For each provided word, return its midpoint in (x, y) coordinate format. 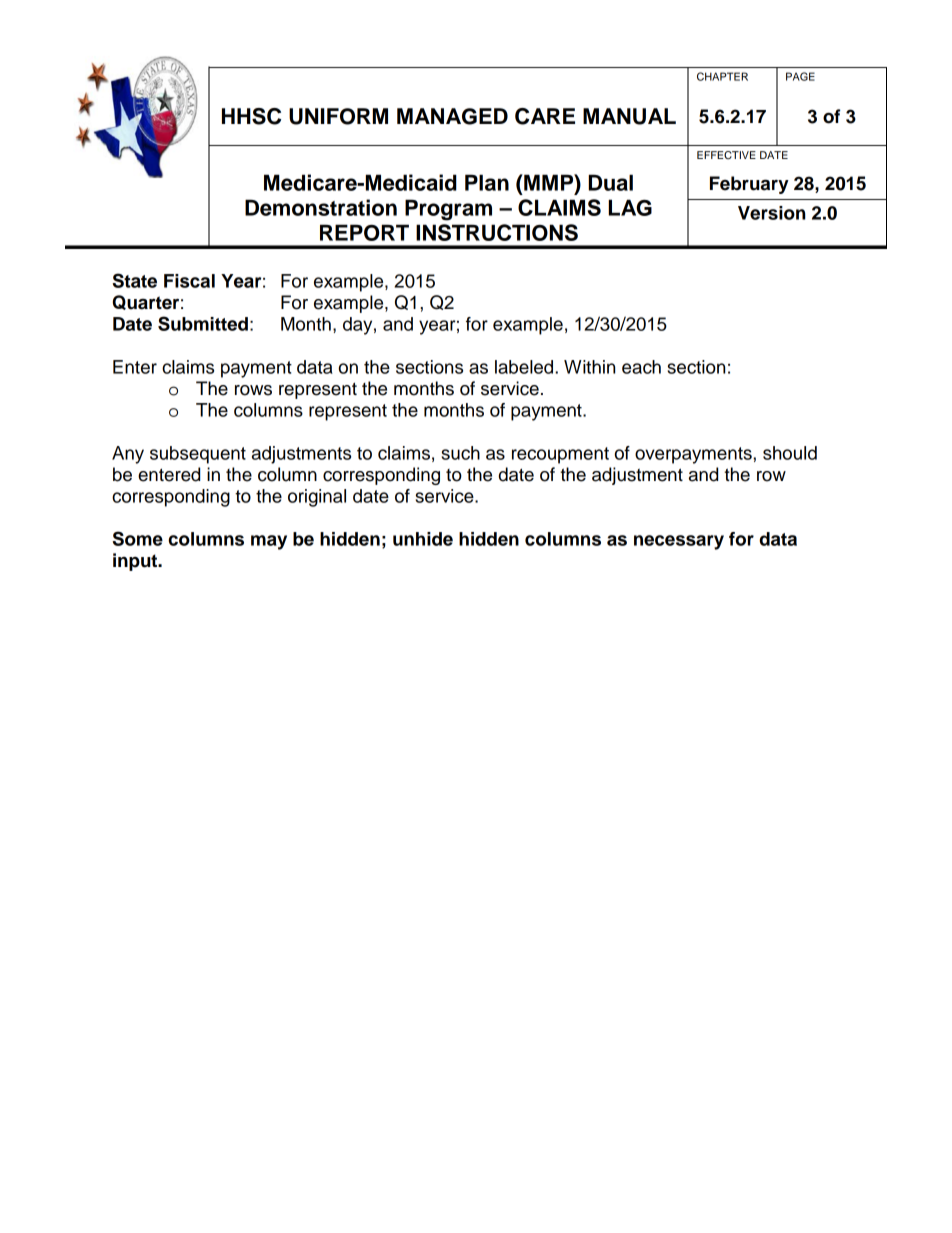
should (790, 453)
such (460, 453)
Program (448, 210)
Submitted (203, 323)
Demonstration (321, 207)
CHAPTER (722, 76)
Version (772, 213)
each (641, 367)
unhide (423, 539)
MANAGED (452, 116)
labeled (525, 367)
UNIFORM (338, 116)
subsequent (198, 455)
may (269, 542)
